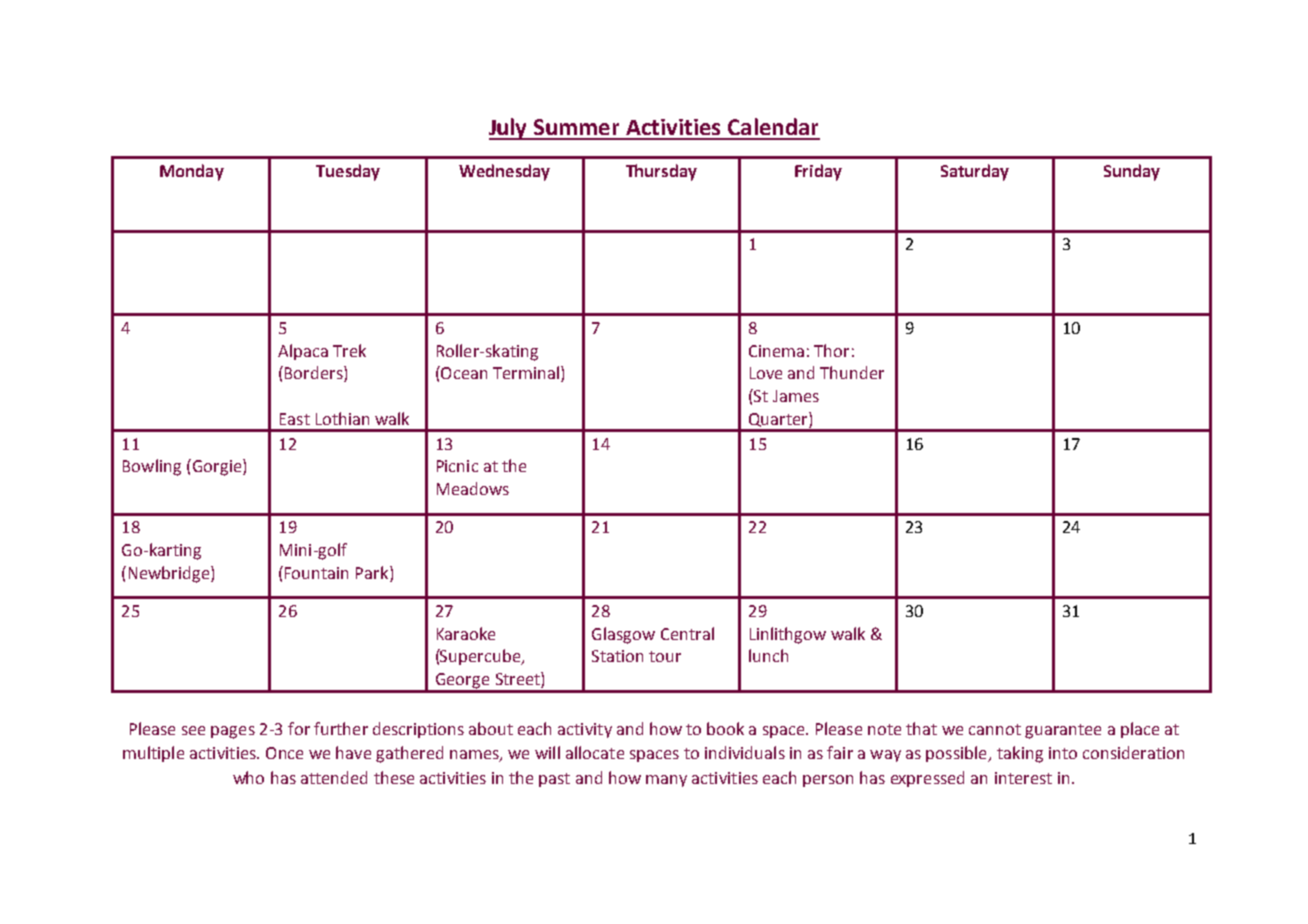 This image has height=924, width=1308. I want to click on James, so click(796, 396).
